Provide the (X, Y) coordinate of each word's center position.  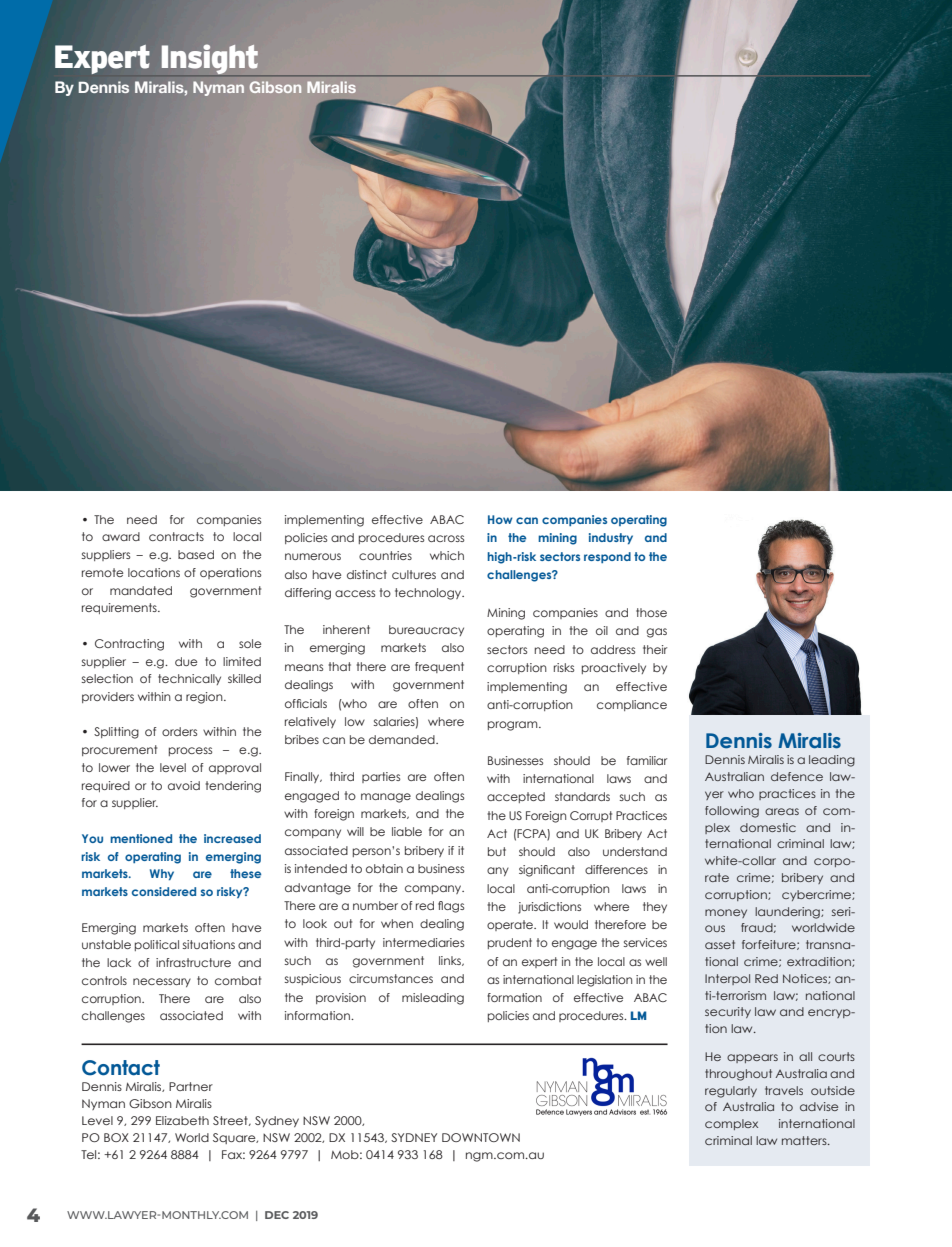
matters (805, 1140)
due (186, 661)
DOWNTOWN (481, 1137)
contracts (176, 536)
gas (657, 633)
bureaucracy (426, 630)
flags (451, 907)
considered (164, 891)
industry (611, 538)
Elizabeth (182, 1120)
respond (607, 557)
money (726, 913)
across (446, 538)
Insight (210, 59)
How (500, 519)
